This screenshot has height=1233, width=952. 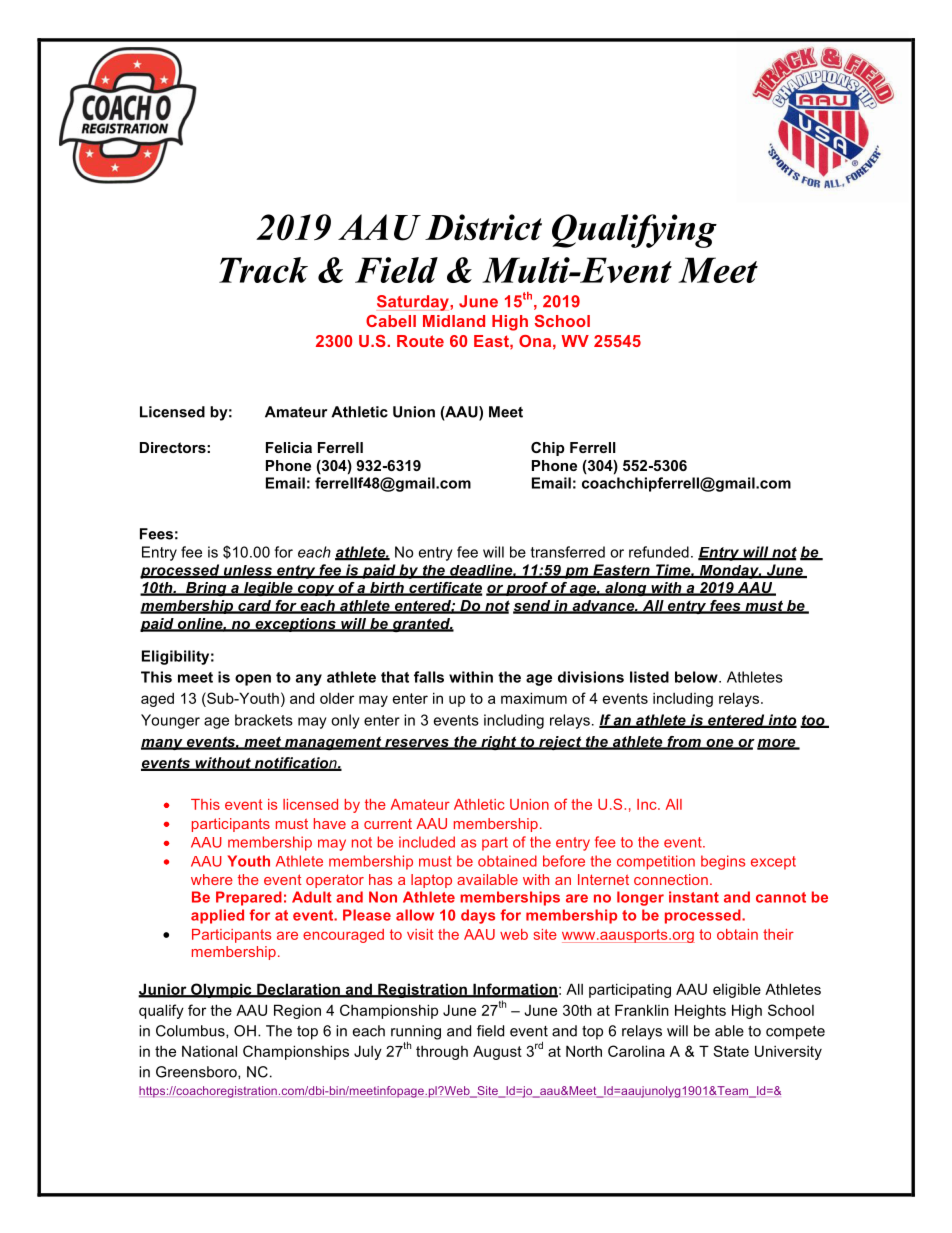 I want to click on begins, so click(x=723, y=862).
